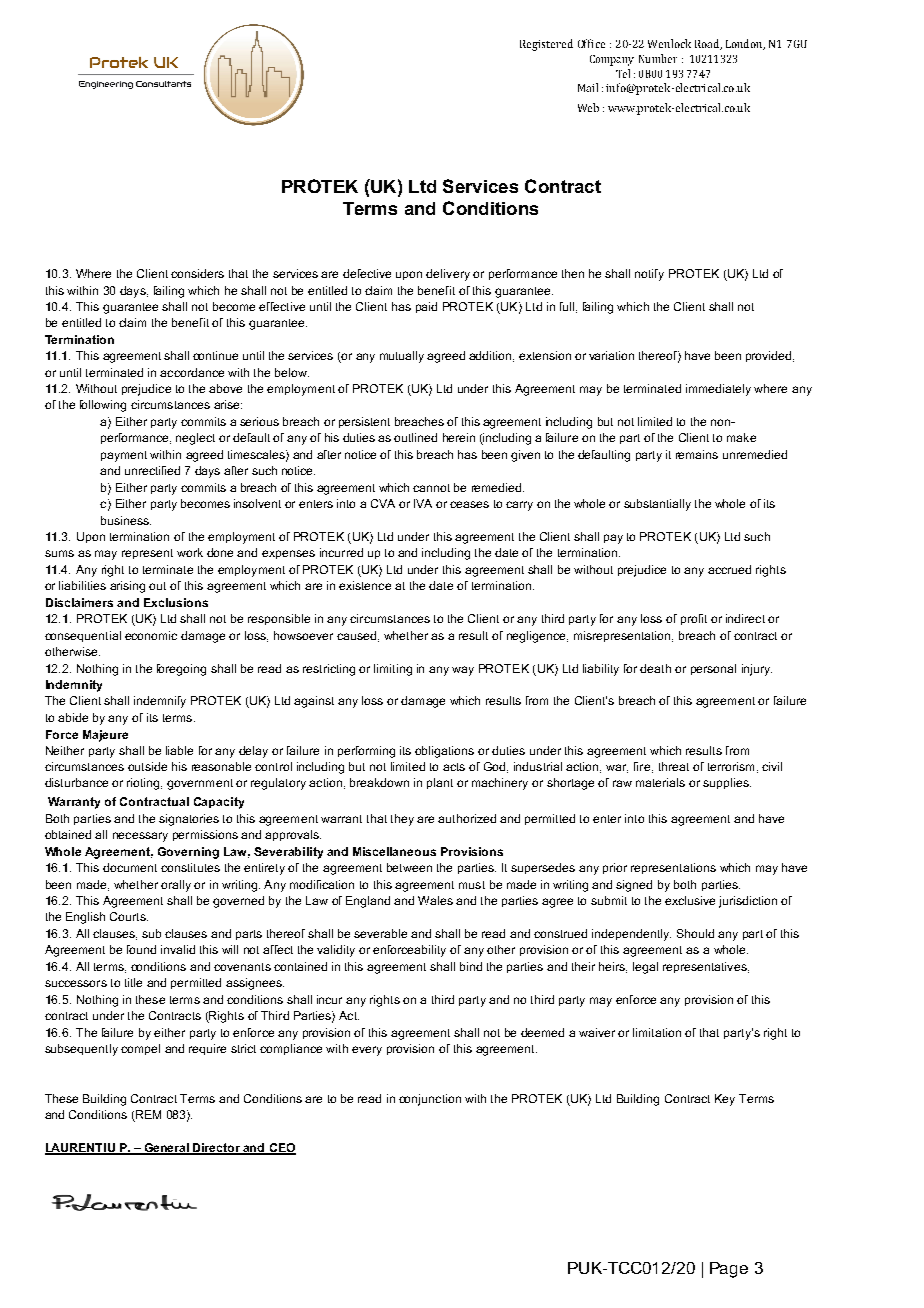  Describe the element at coordinates (546, 45) in the page. I see `Registered` at that location.
